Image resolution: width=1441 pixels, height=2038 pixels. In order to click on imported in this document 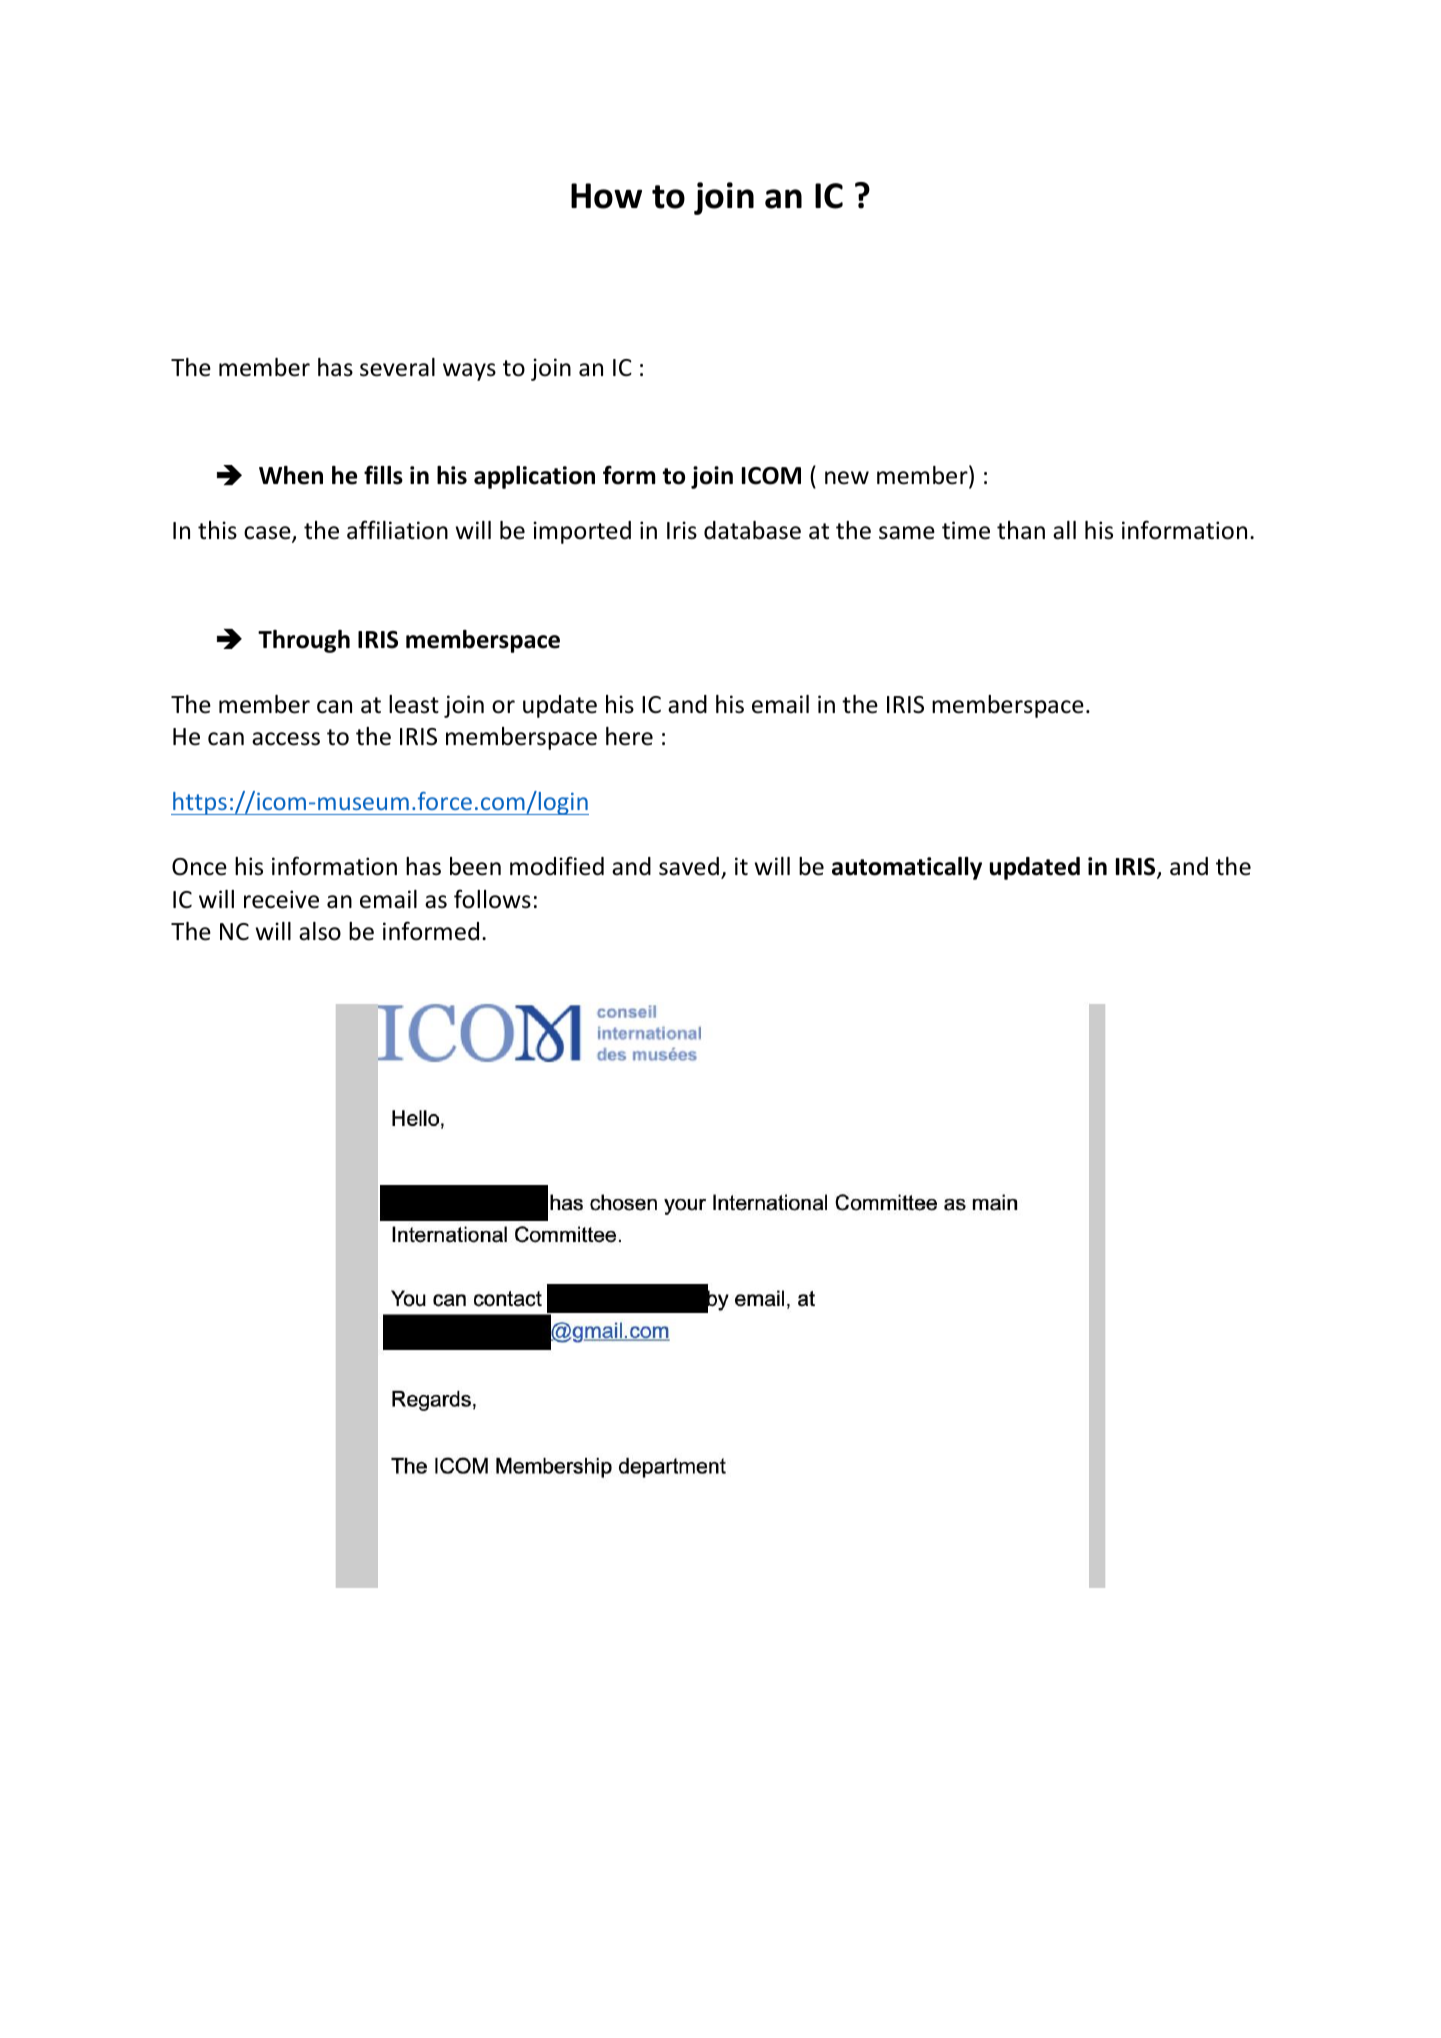, I will do `click(582, 532)`.
